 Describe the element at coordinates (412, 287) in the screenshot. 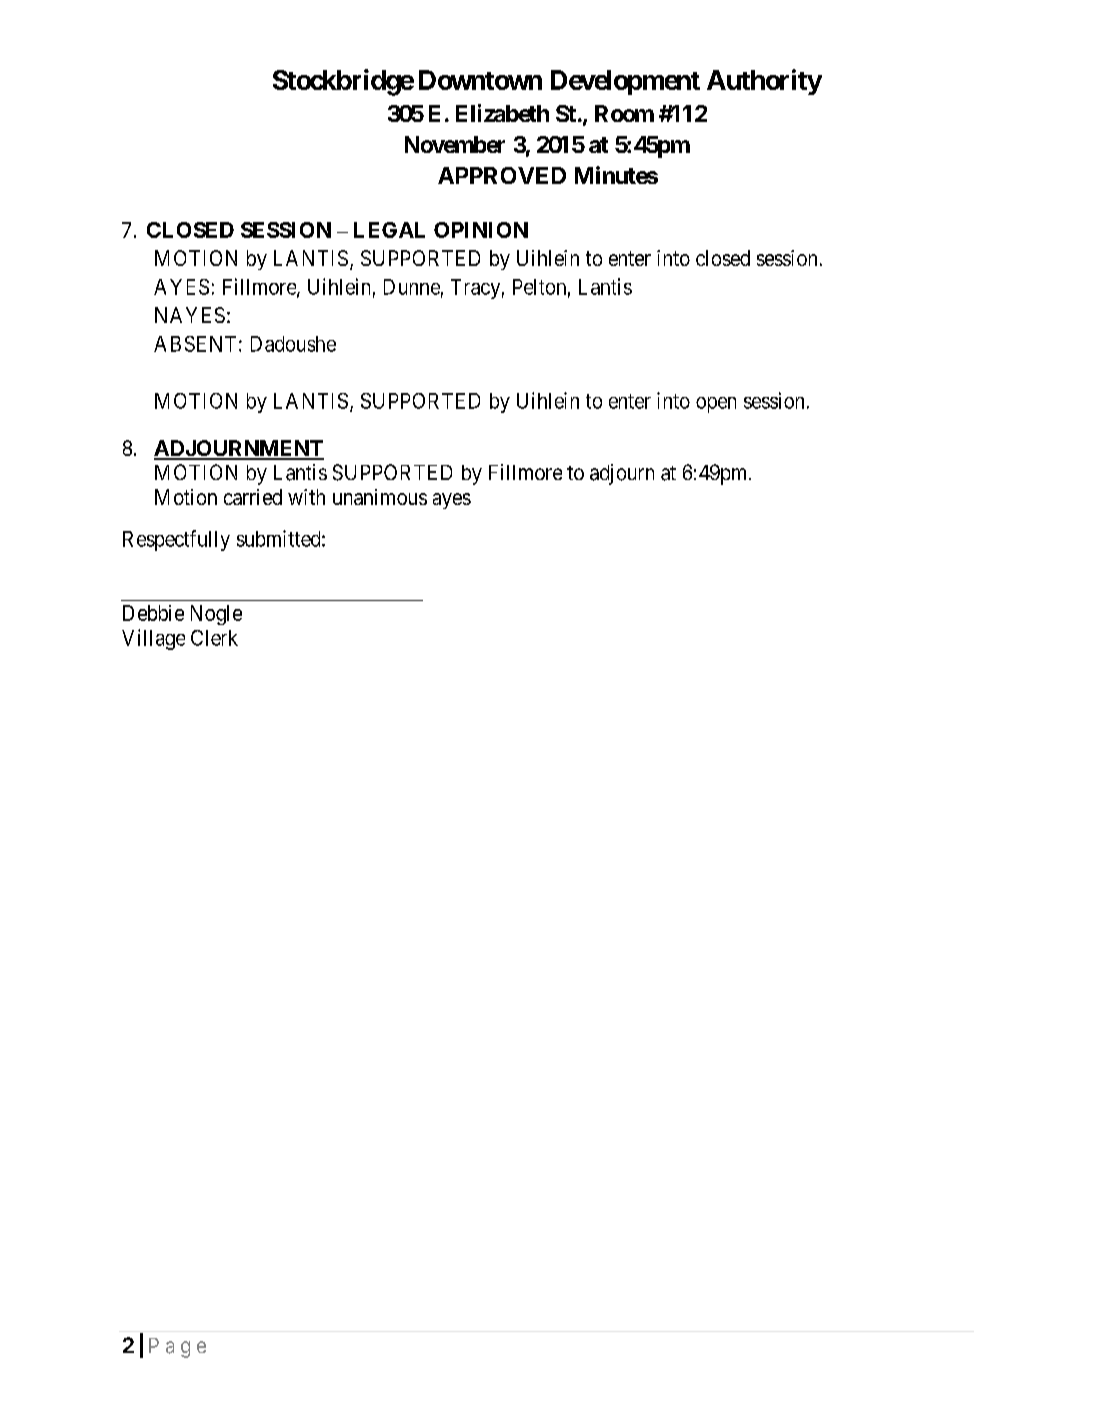

I see `Dunne` at that location.
